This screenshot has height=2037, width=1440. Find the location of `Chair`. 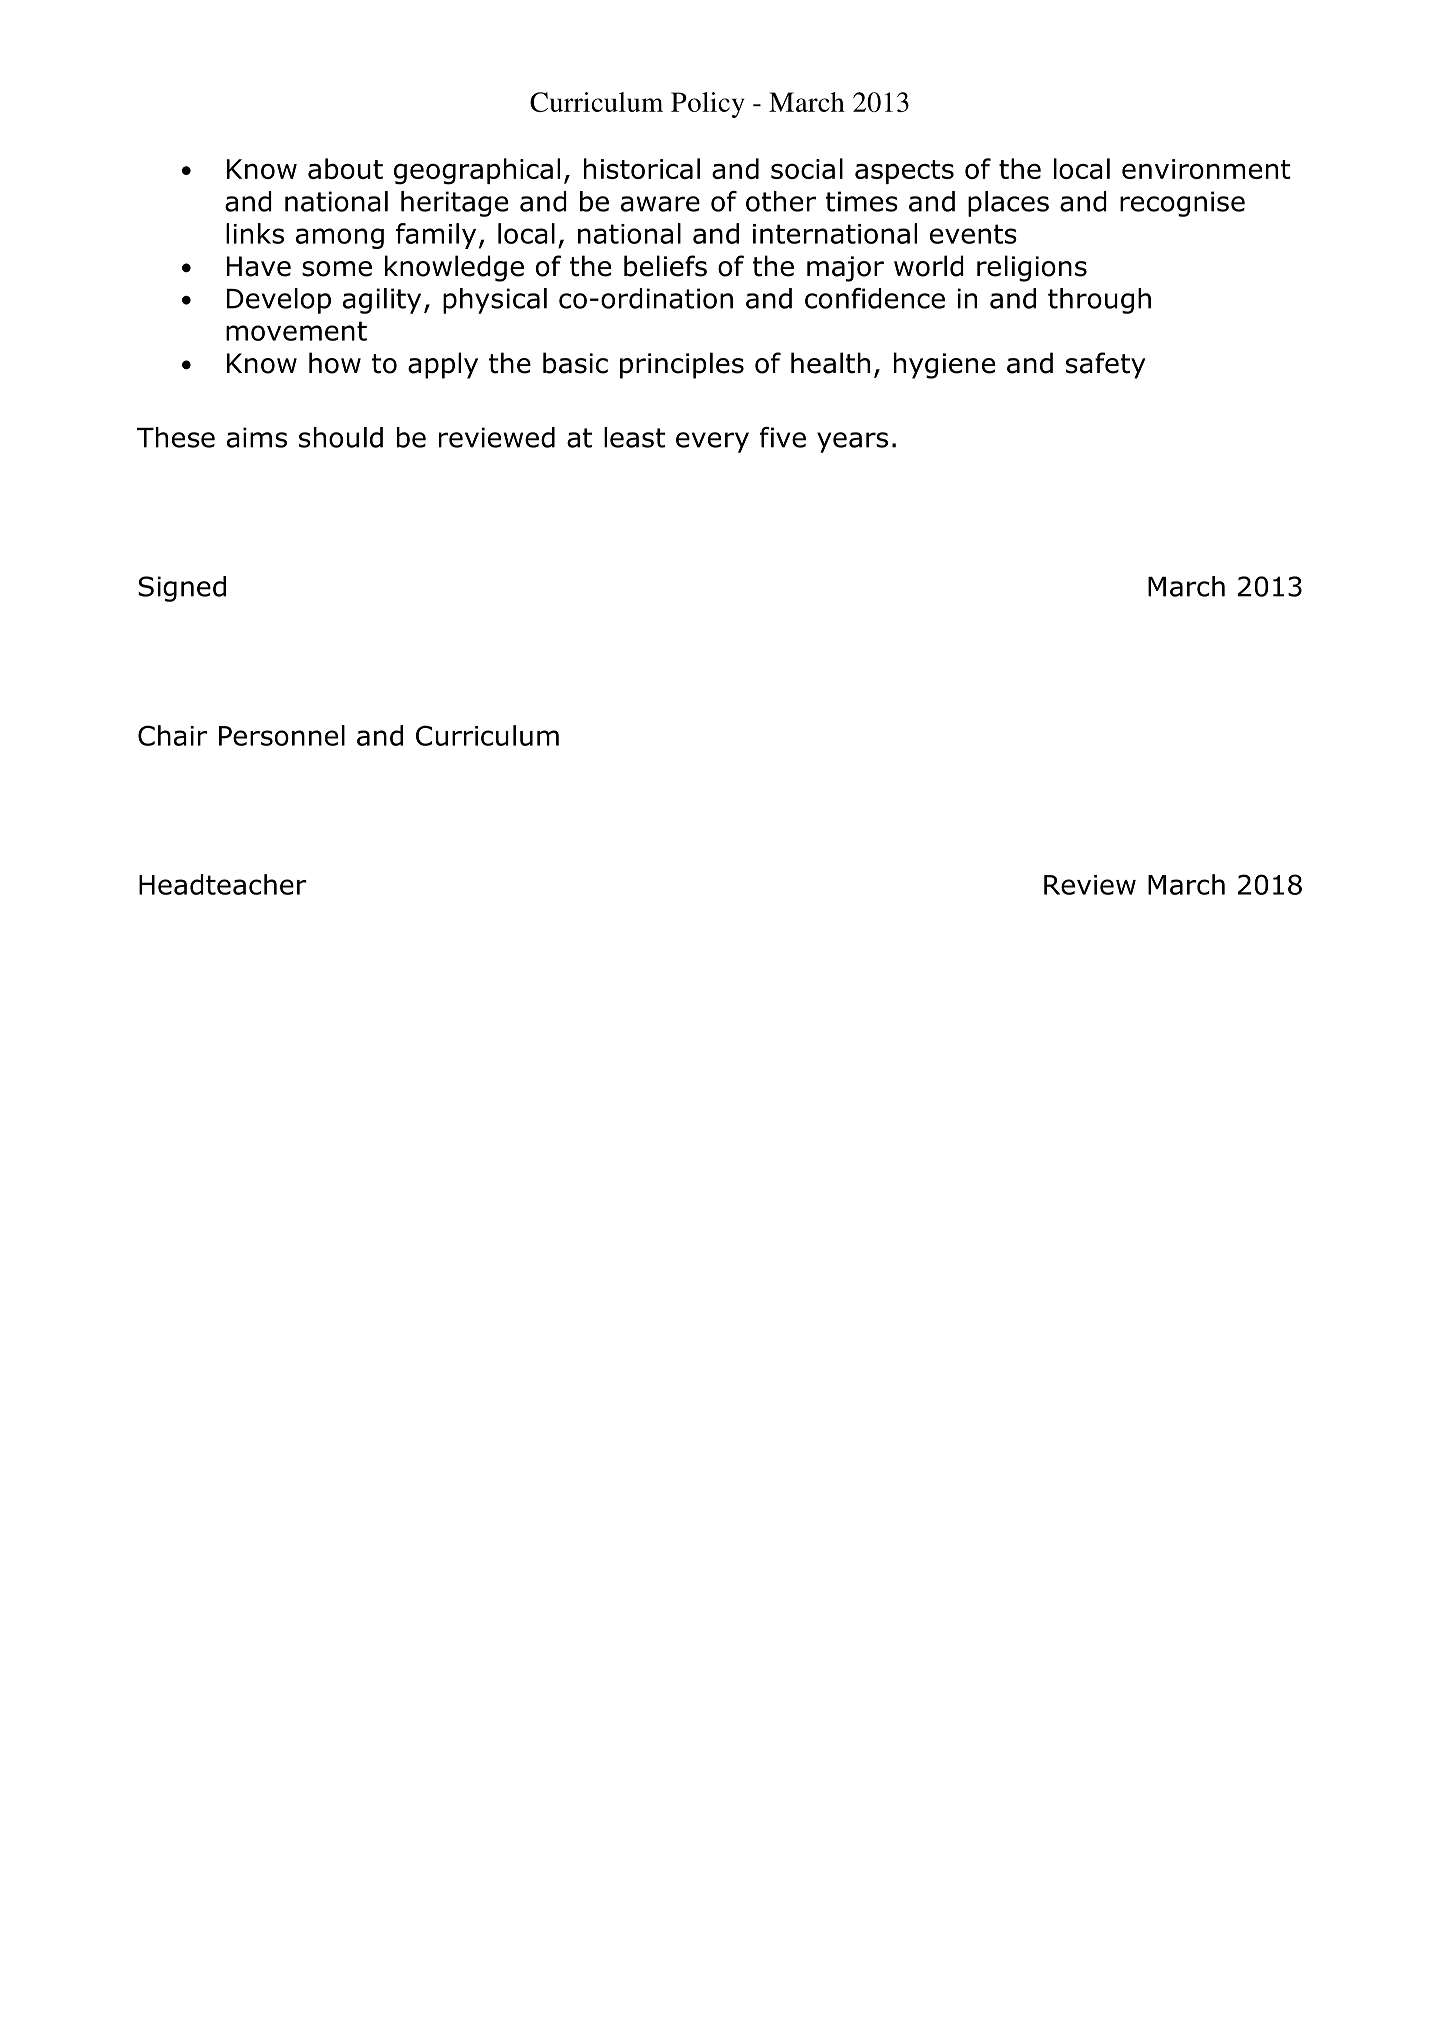

Chair is located at coordinates (172, 735).
